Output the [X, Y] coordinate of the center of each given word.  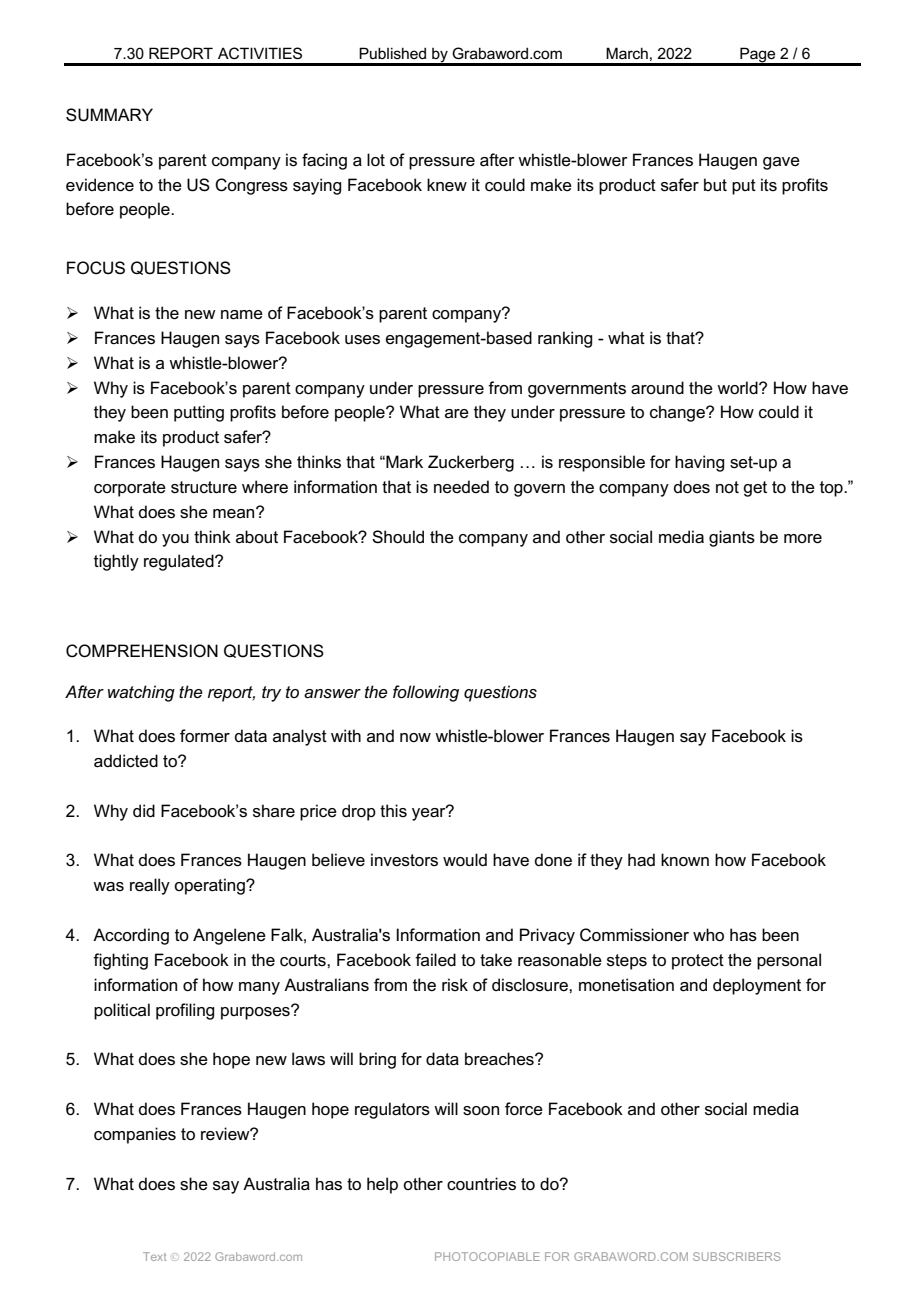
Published [392, 53]
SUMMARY [109, 115]
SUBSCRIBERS [737, 1256]
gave [781, 163]
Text [155, 1256]
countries [481, 1184]
